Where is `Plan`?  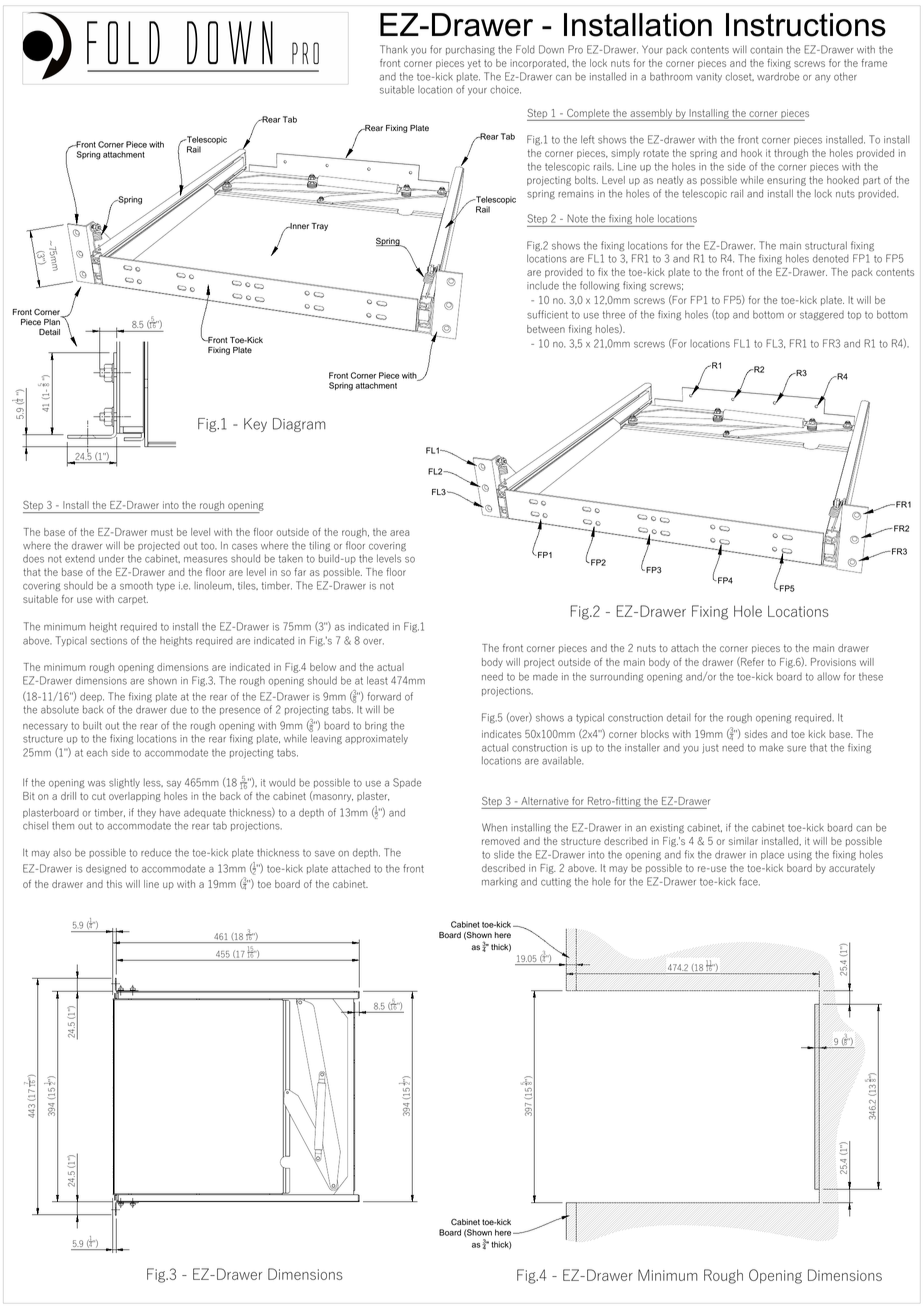
Plan is located at coordinates (52, 322).
